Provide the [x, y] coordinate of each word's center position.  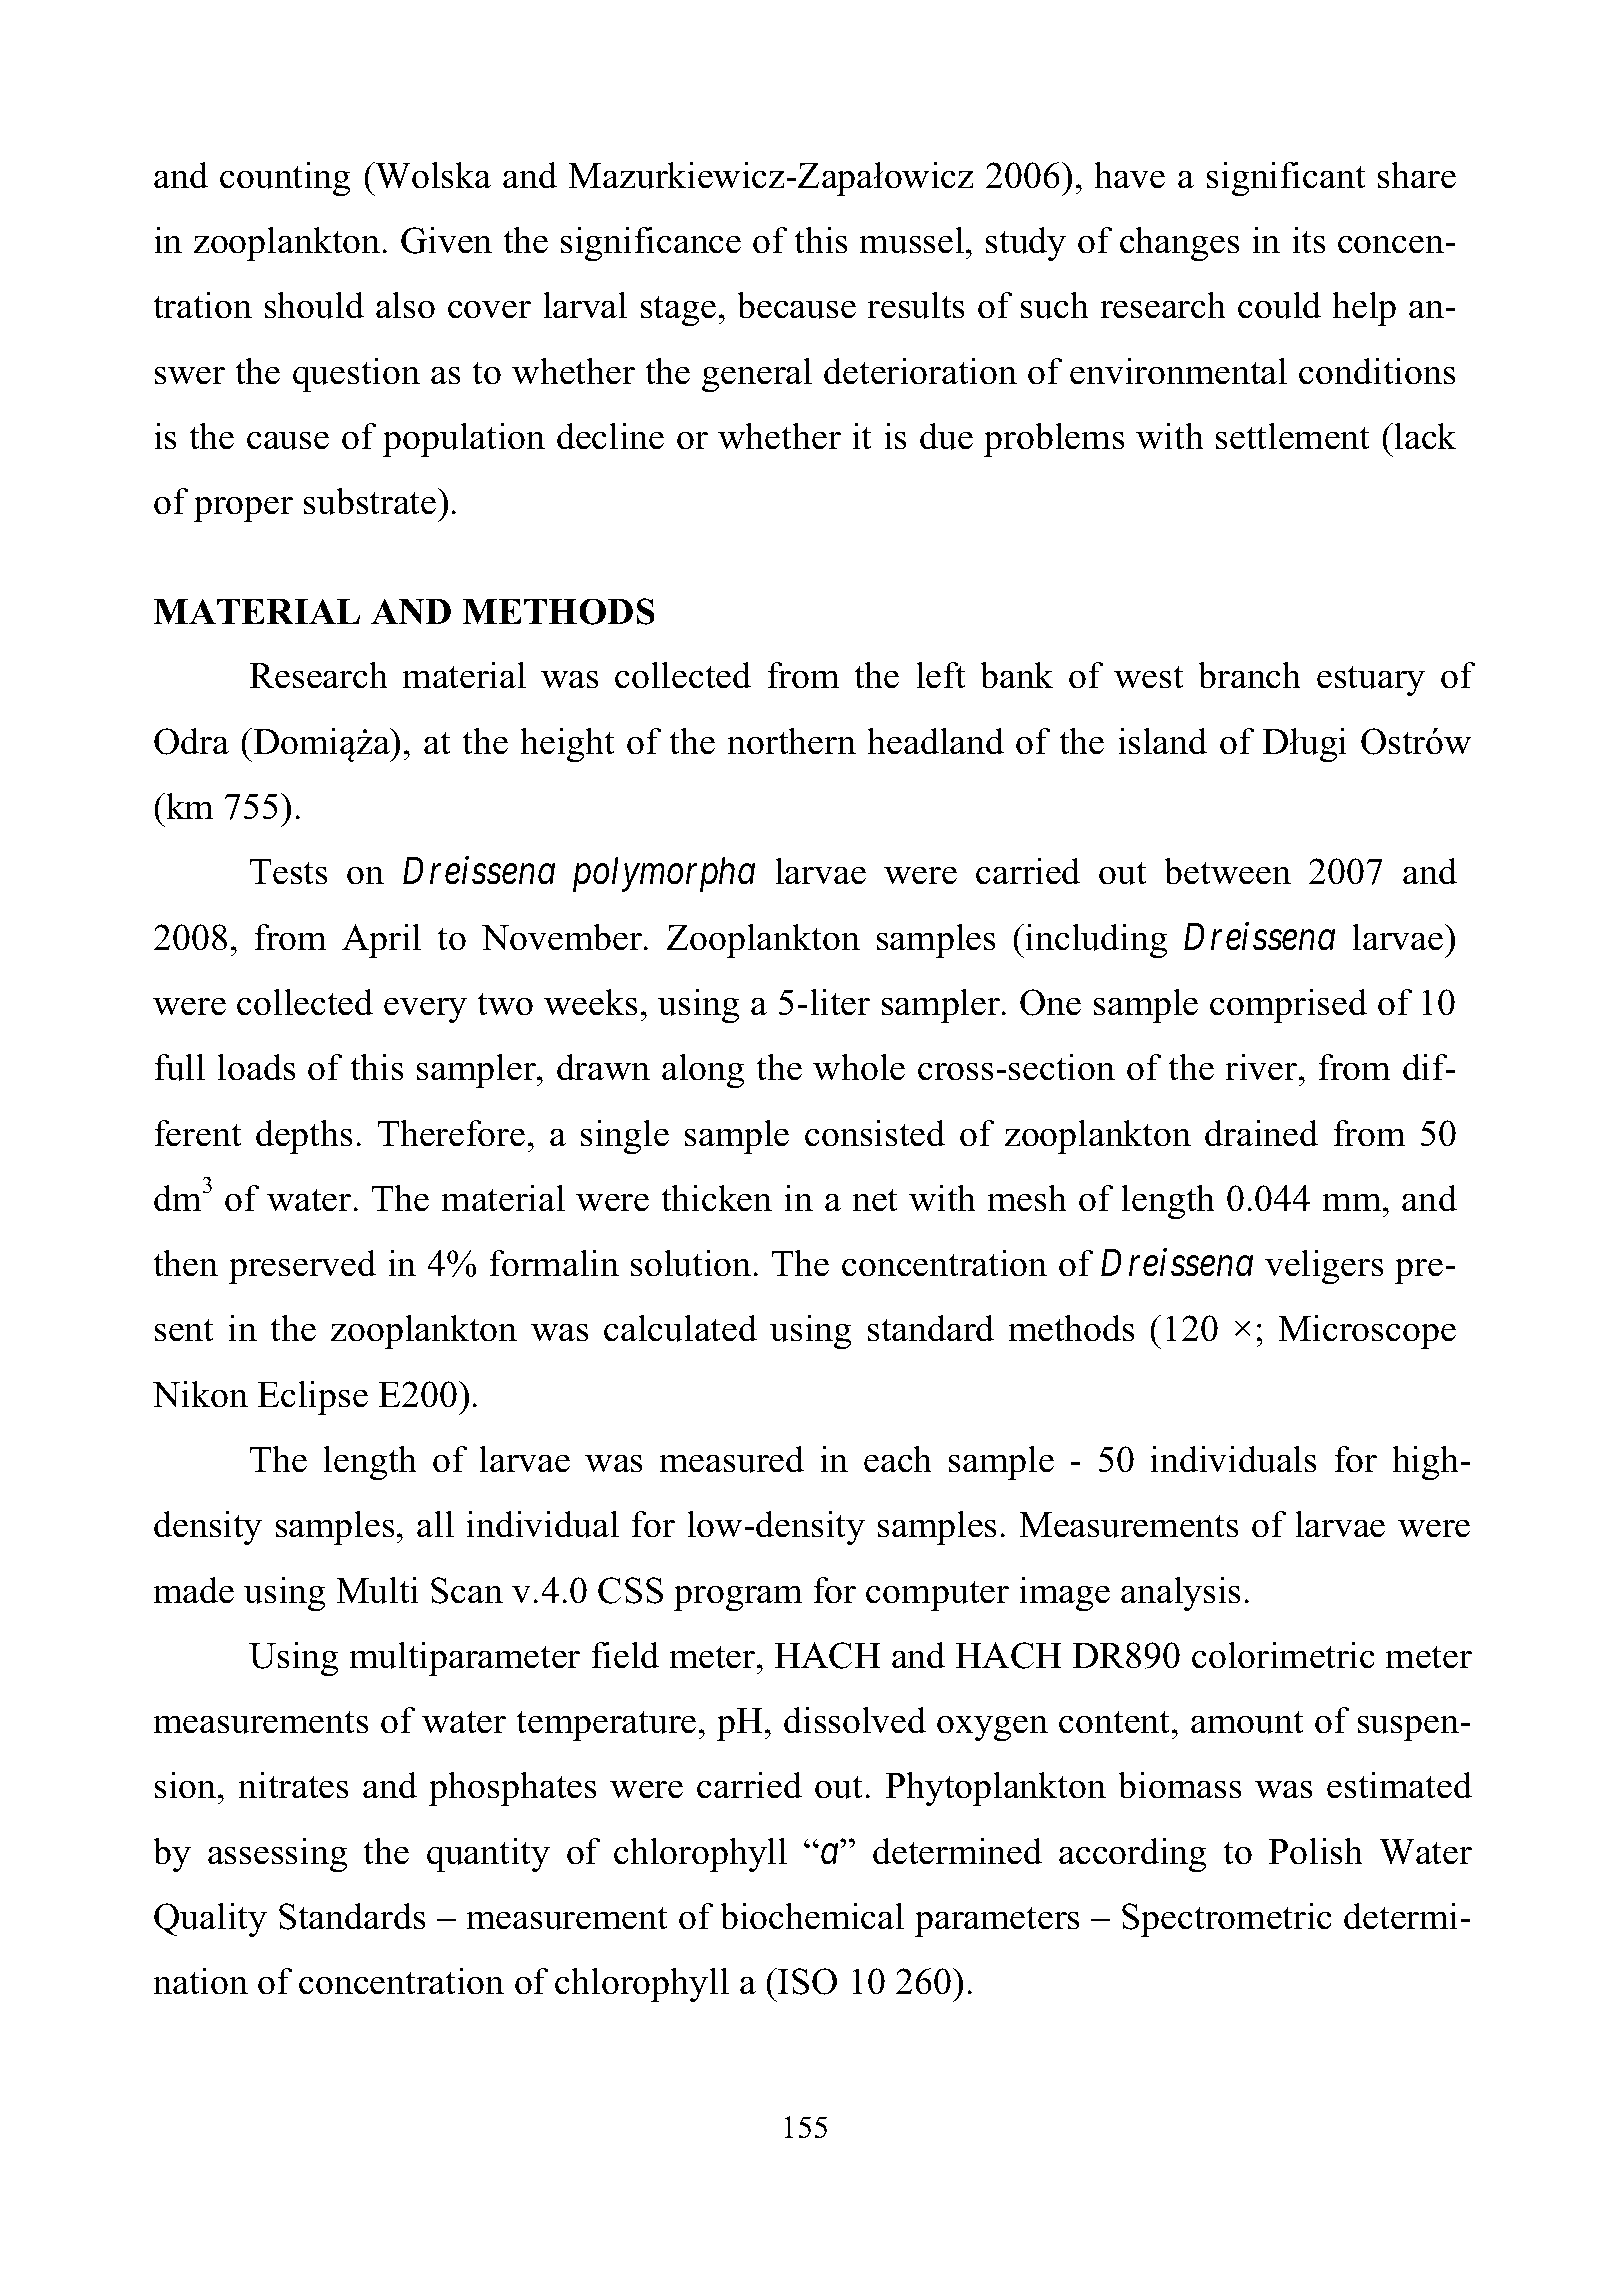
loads [256, 1067]
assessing [277, 1854]
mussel [913, 240]
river [1262, 1067]
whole [859, 1067]
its [1309, 240]
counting [285, 178]
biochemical [812, 1916]
